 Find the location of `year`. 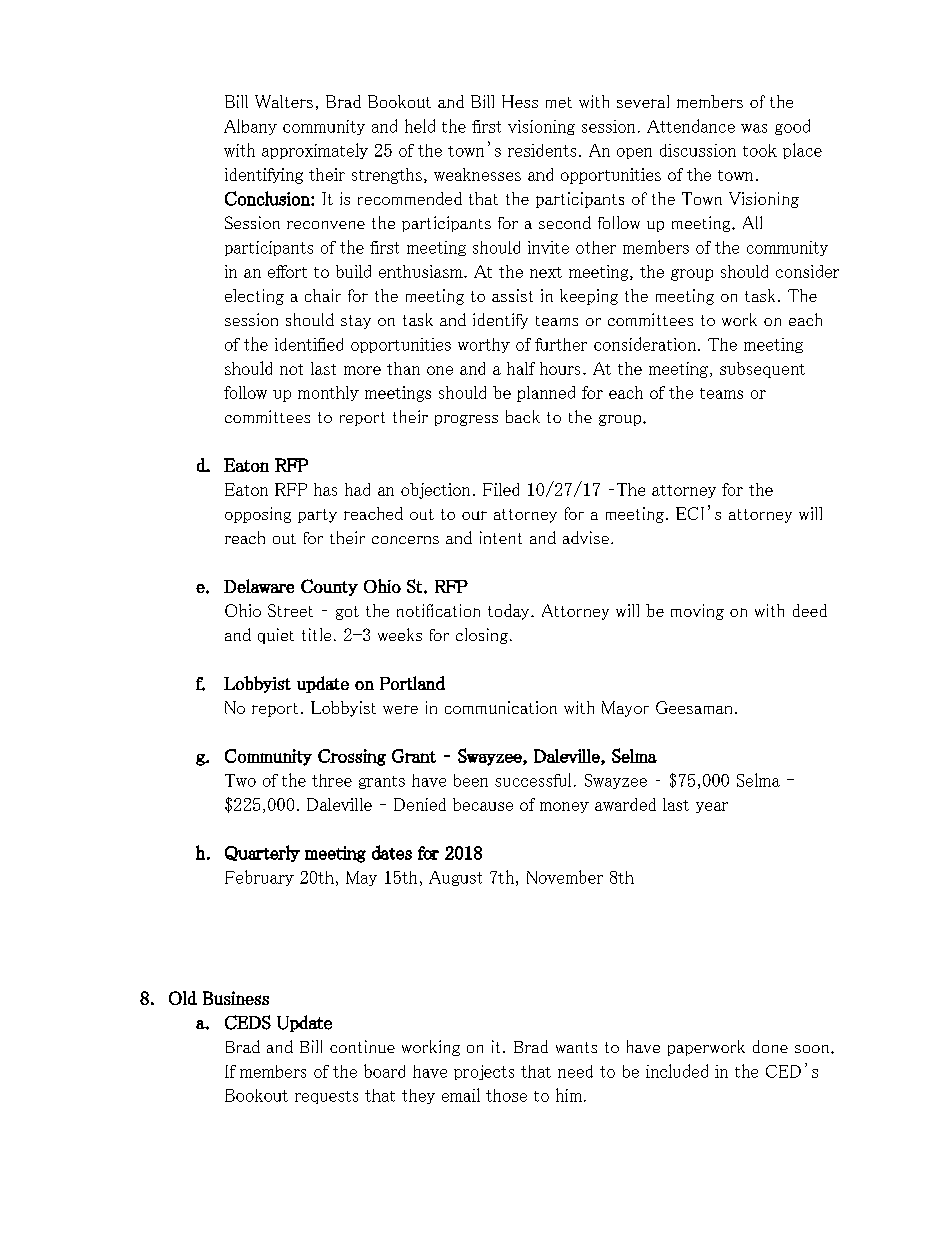

year is located at coordinates (712, 807).
